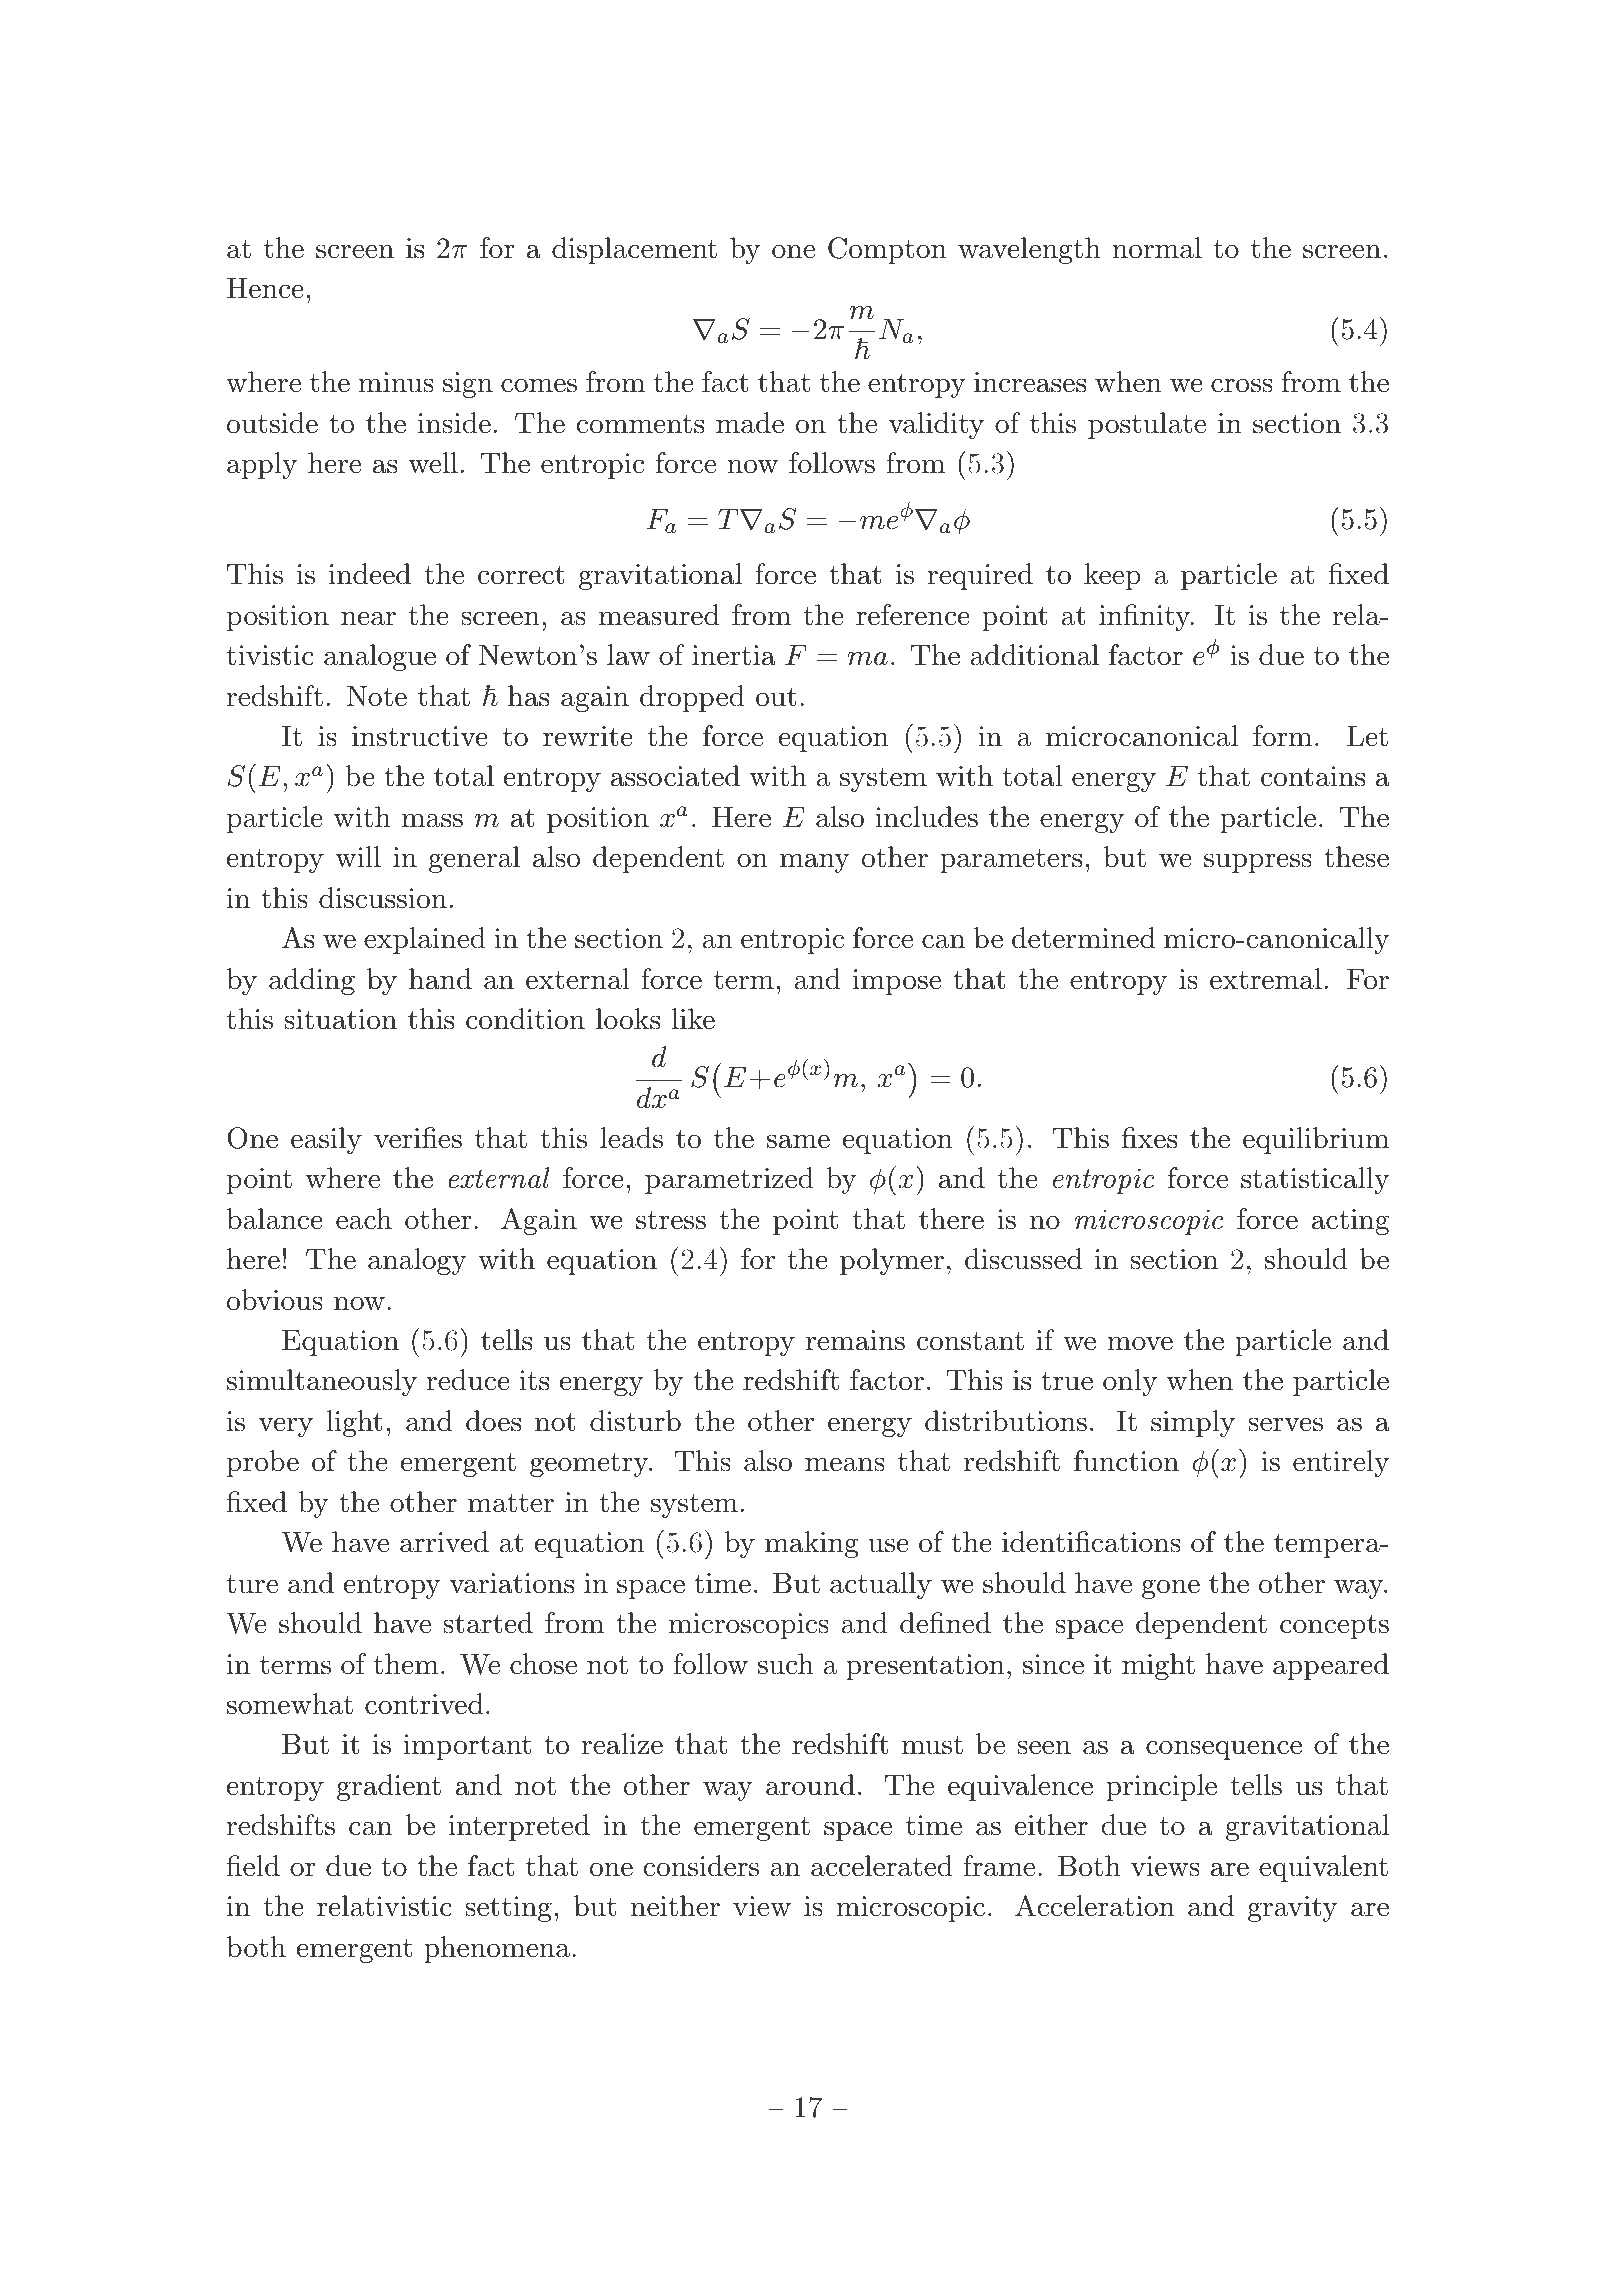 This document has height=2285, width=1616. I want to click on equilibrium, so click(1316, 1140).
